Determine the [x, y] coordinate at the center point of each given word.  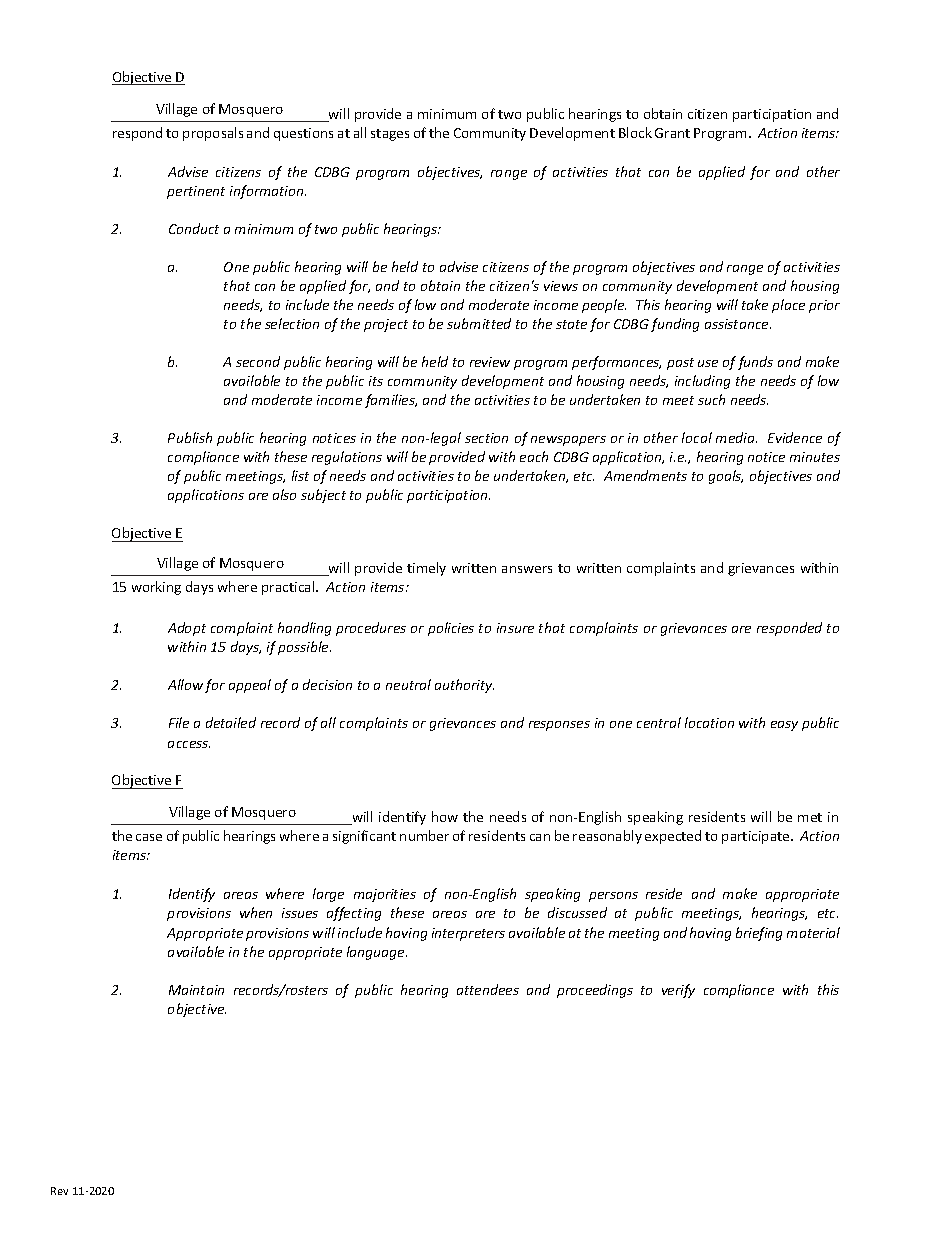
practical [289, 588]
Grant [672, 133]
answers [527, 569]
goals [726, 477]
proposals [213, 134]
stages [390, 135]
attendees [488, 989]
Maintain [196, 990]
